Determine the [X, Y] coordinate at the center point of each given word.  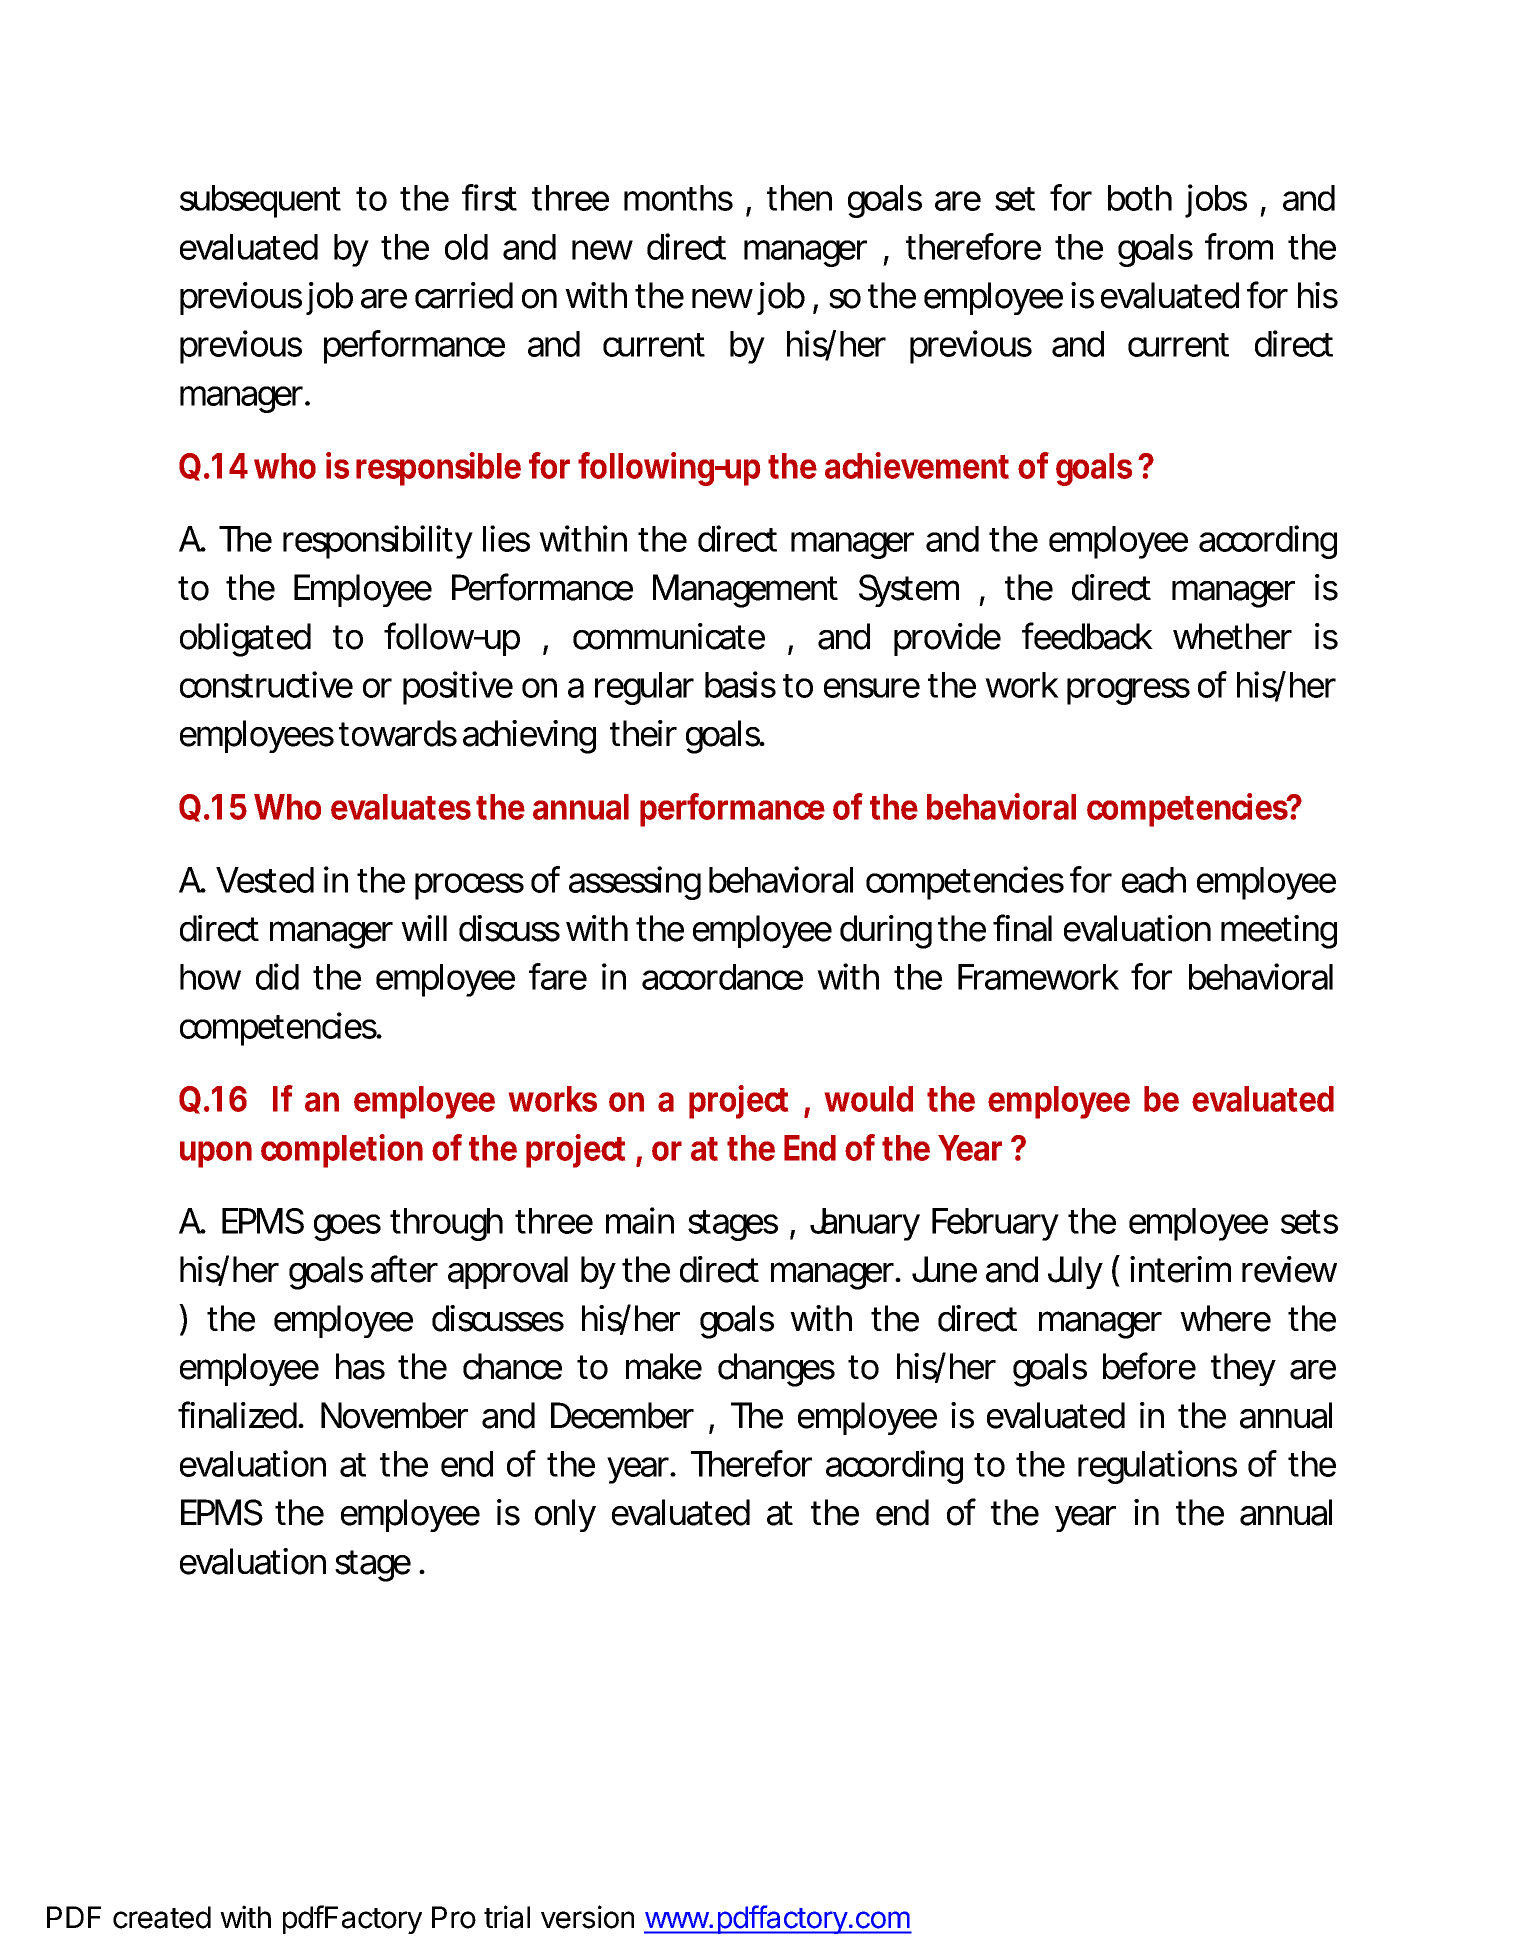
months [678, 198]
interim [1180, 1269]
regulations [1157, 1467]
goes [347, 1227]
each [1154, 880]
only [565, 1515]
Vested [265, 880]
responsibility [378, 542]
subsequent [260, 201]
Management [745, 591]
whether [1232, 636]
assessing [635, 883]
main [640, 1220]
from [1239, 246]
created [162, 1917]
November [394, 1415]
